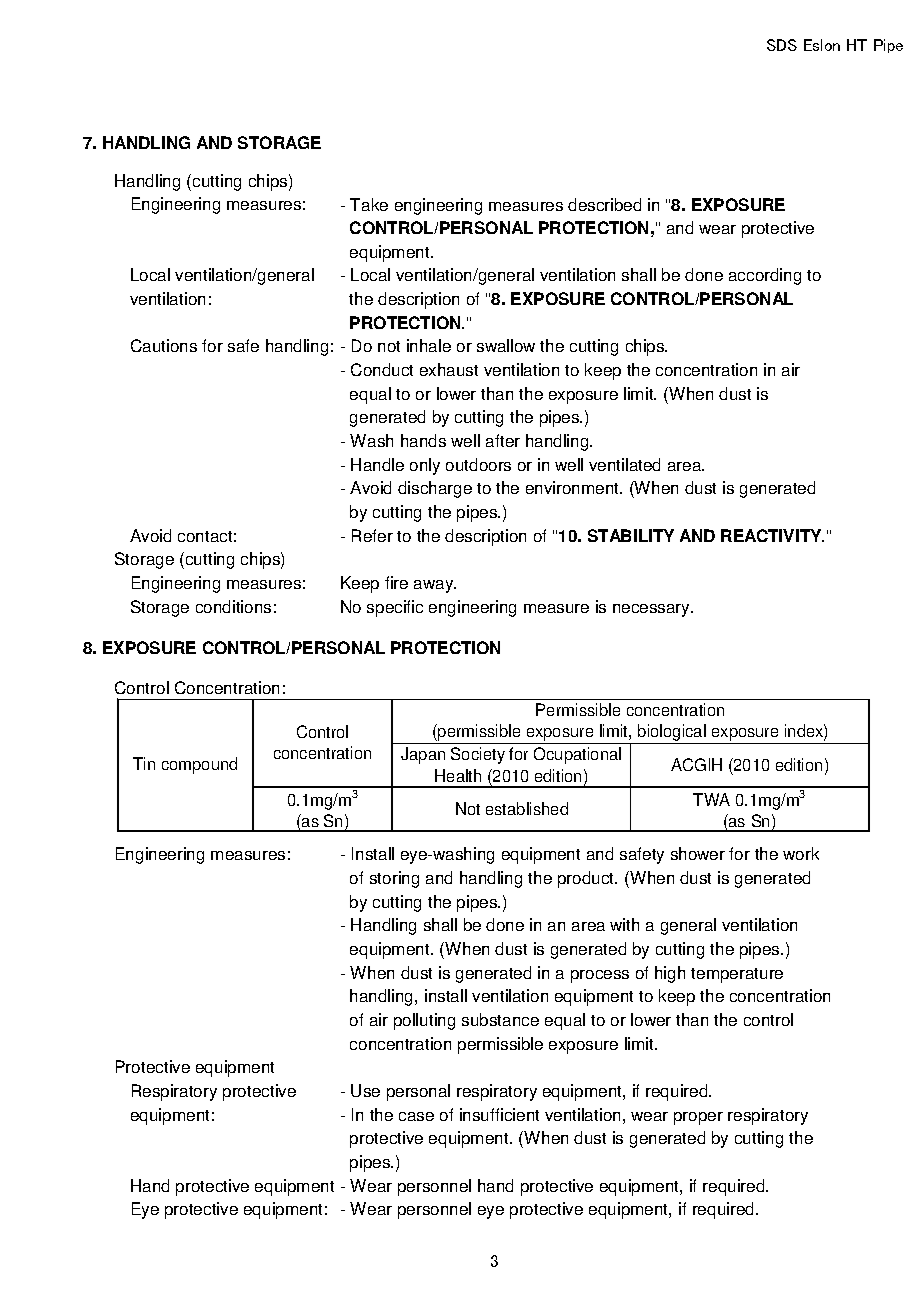  What do you see at coordinates (369, 204) in the screenshot?
I see `Take` at bounding box center [369, 204].
